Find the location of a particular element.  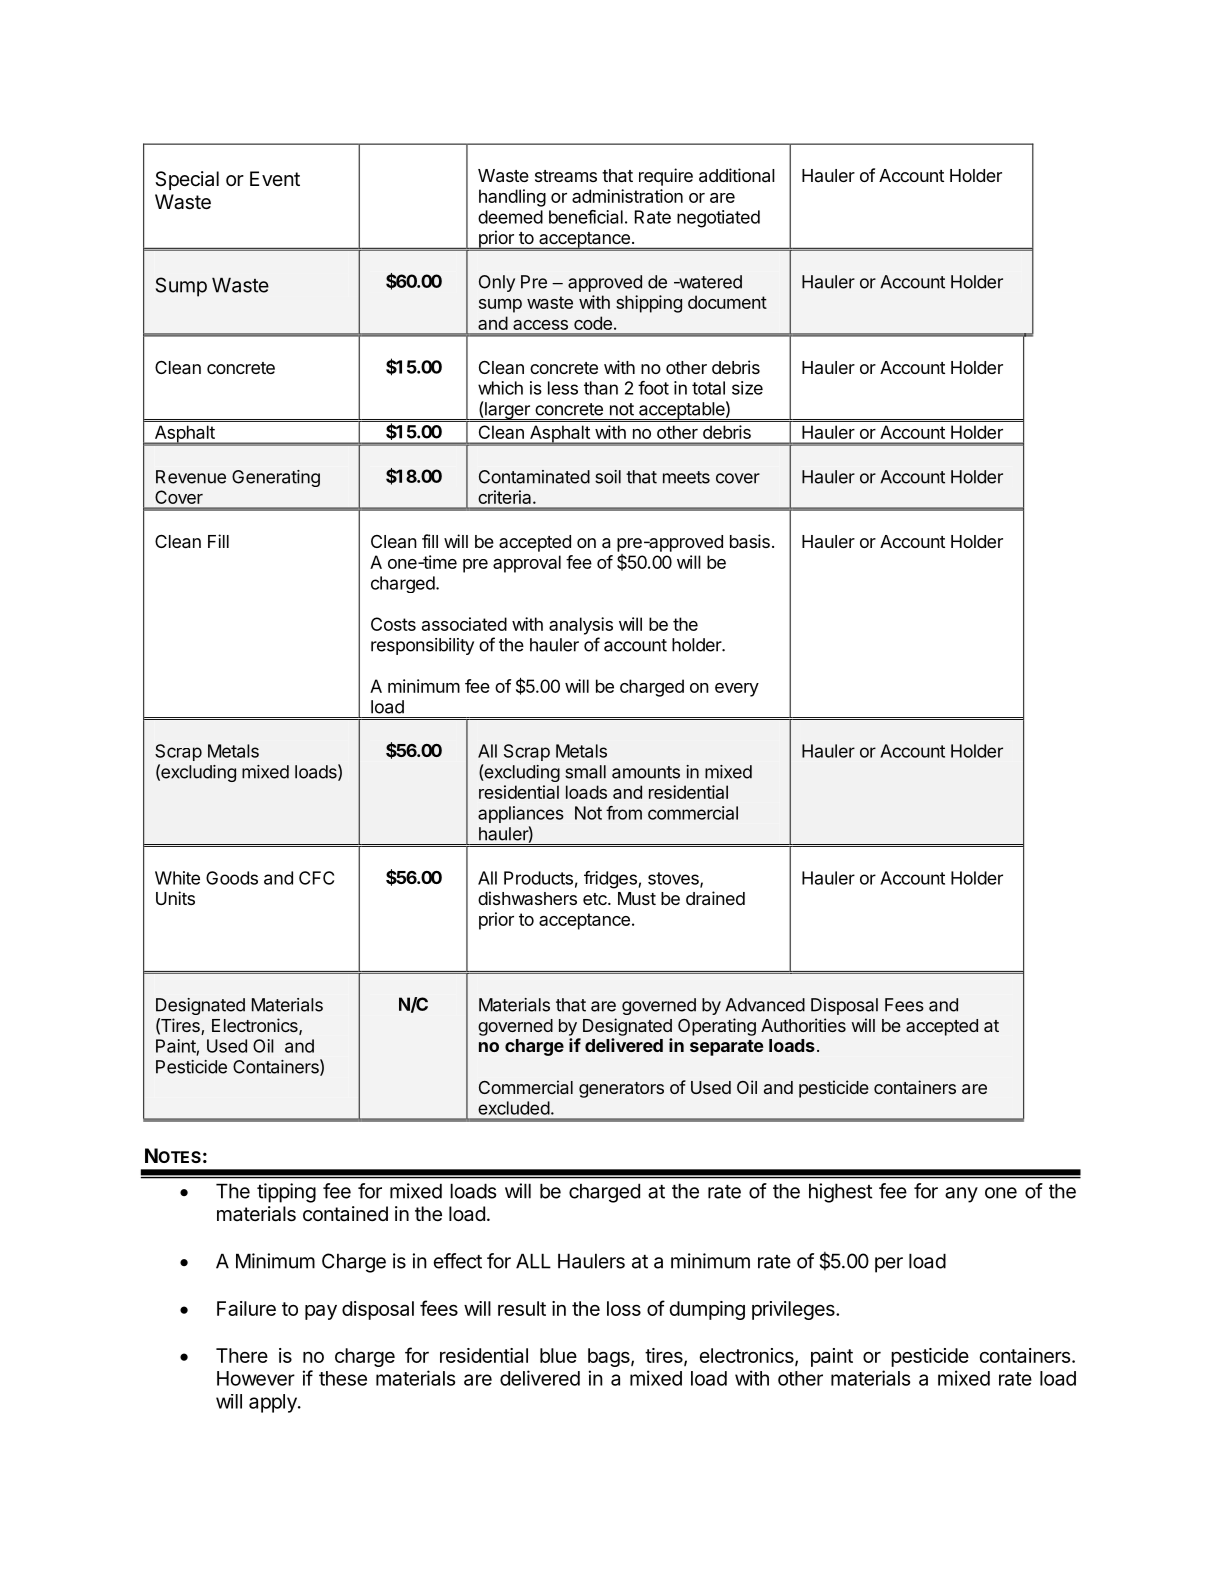

However is located at coordinates (256, 1378).
